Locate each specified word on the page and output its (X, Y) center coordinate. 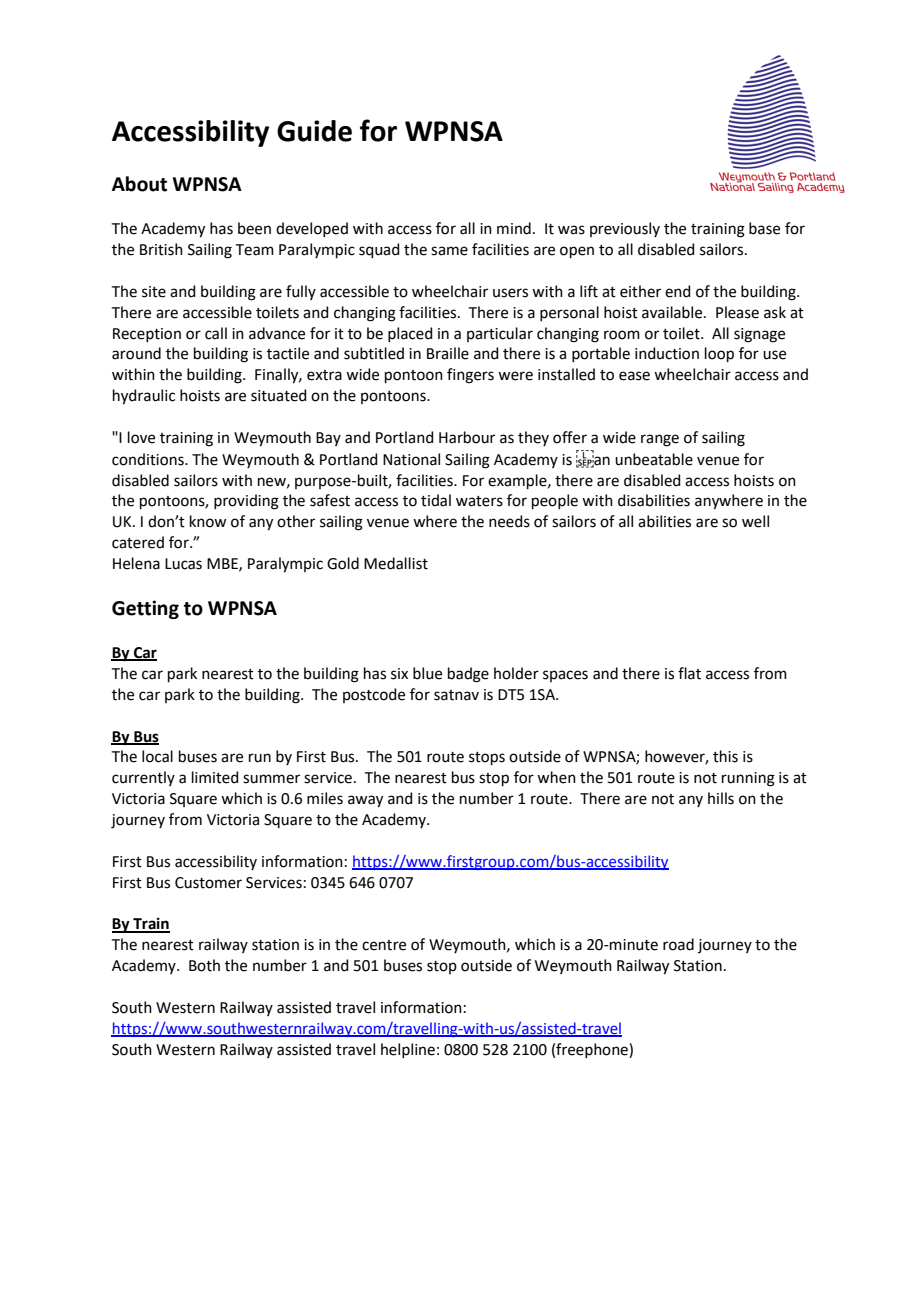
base (764, 228)
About (139, 184)
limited (215, 777)
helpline (408, 1050)
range (660, 440)
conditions (149, 459)
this (725, 756)
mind (514, 228)
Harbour (467, 437)
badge (468, 675)
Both (204, 965)
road (678, 944)
